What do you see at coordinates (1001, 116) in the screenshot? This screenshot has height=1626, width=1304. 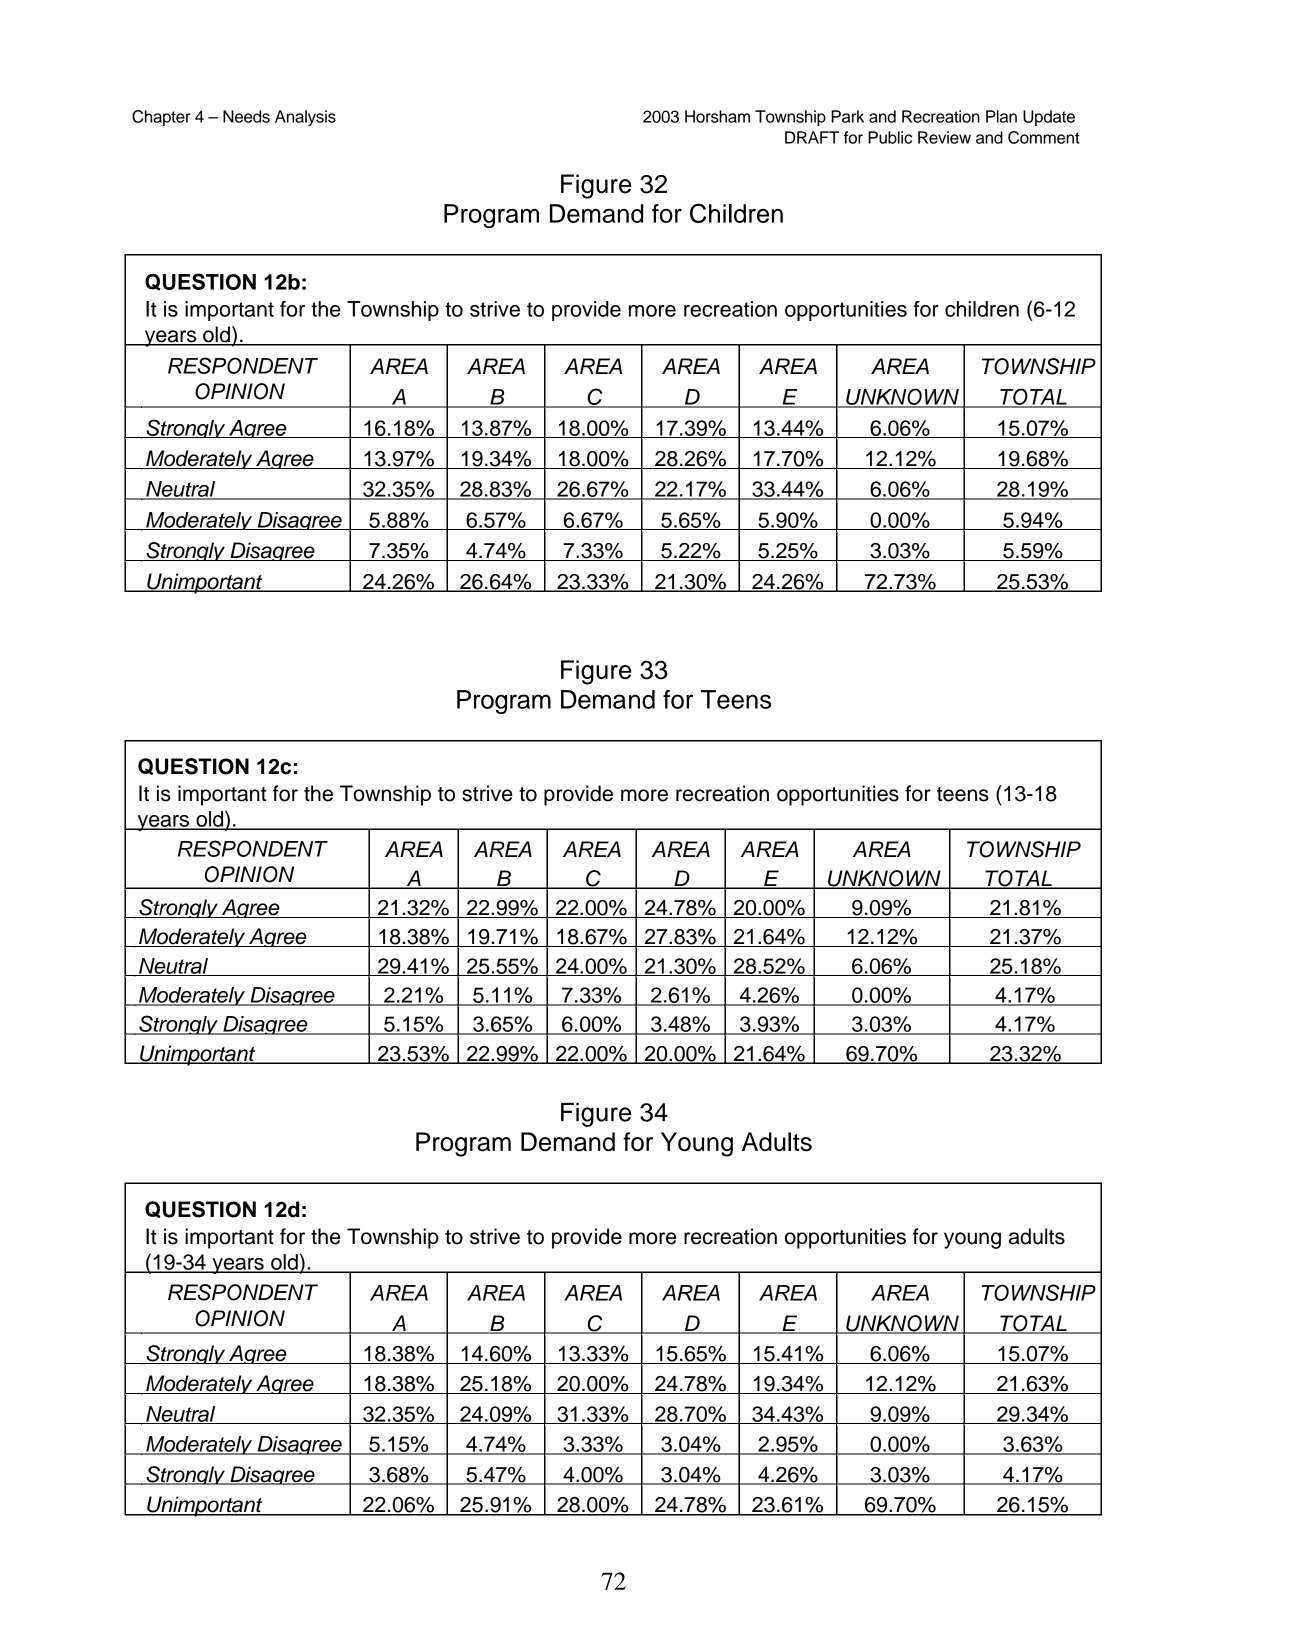 I see `Plan` at bounding box center [1001, 116].
